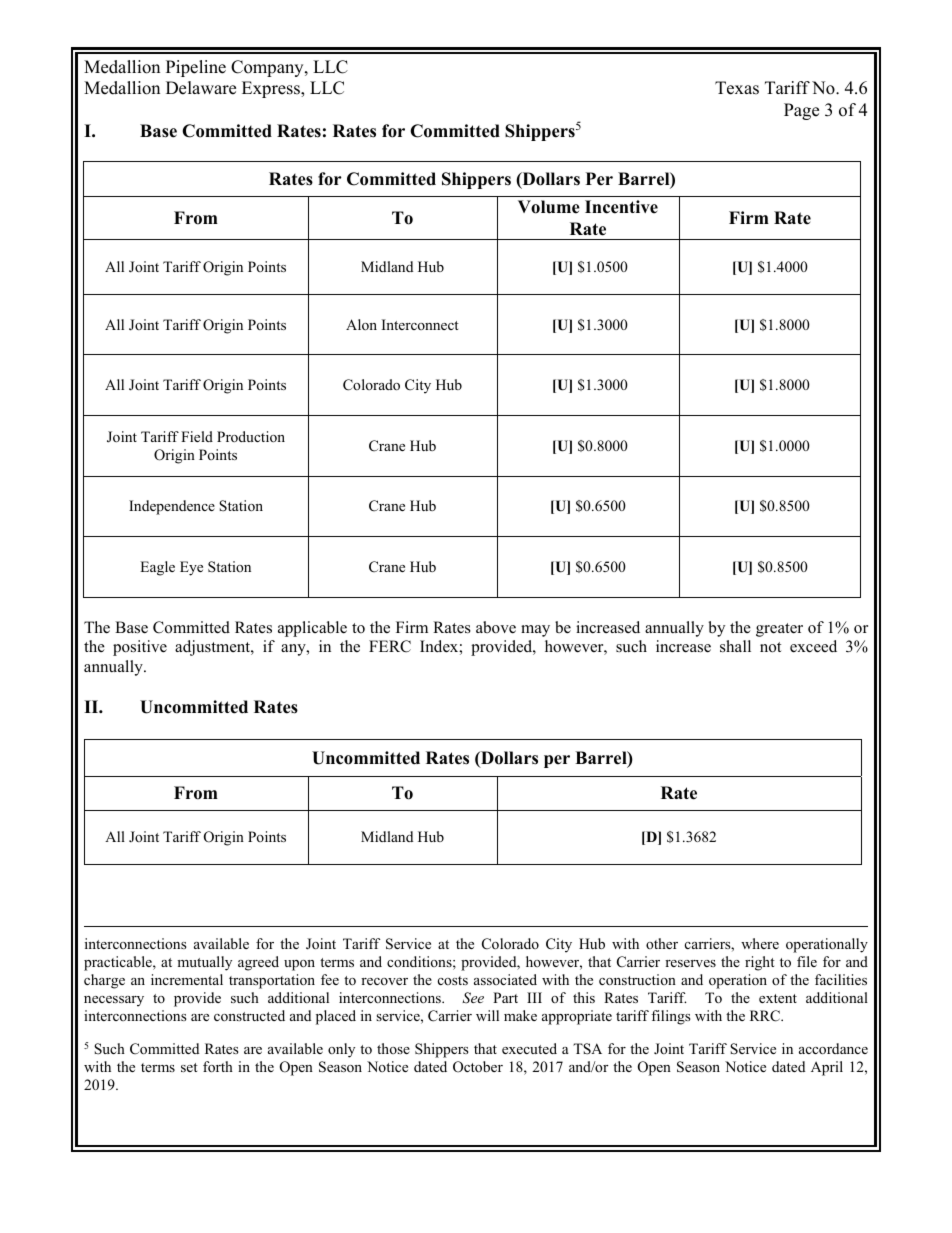 Image resolution: width=952 pixels, height=1233 pixels. What do you see at coordinates (140, 648) in the image?
I see `positive` at bounding box center [140, 648].
